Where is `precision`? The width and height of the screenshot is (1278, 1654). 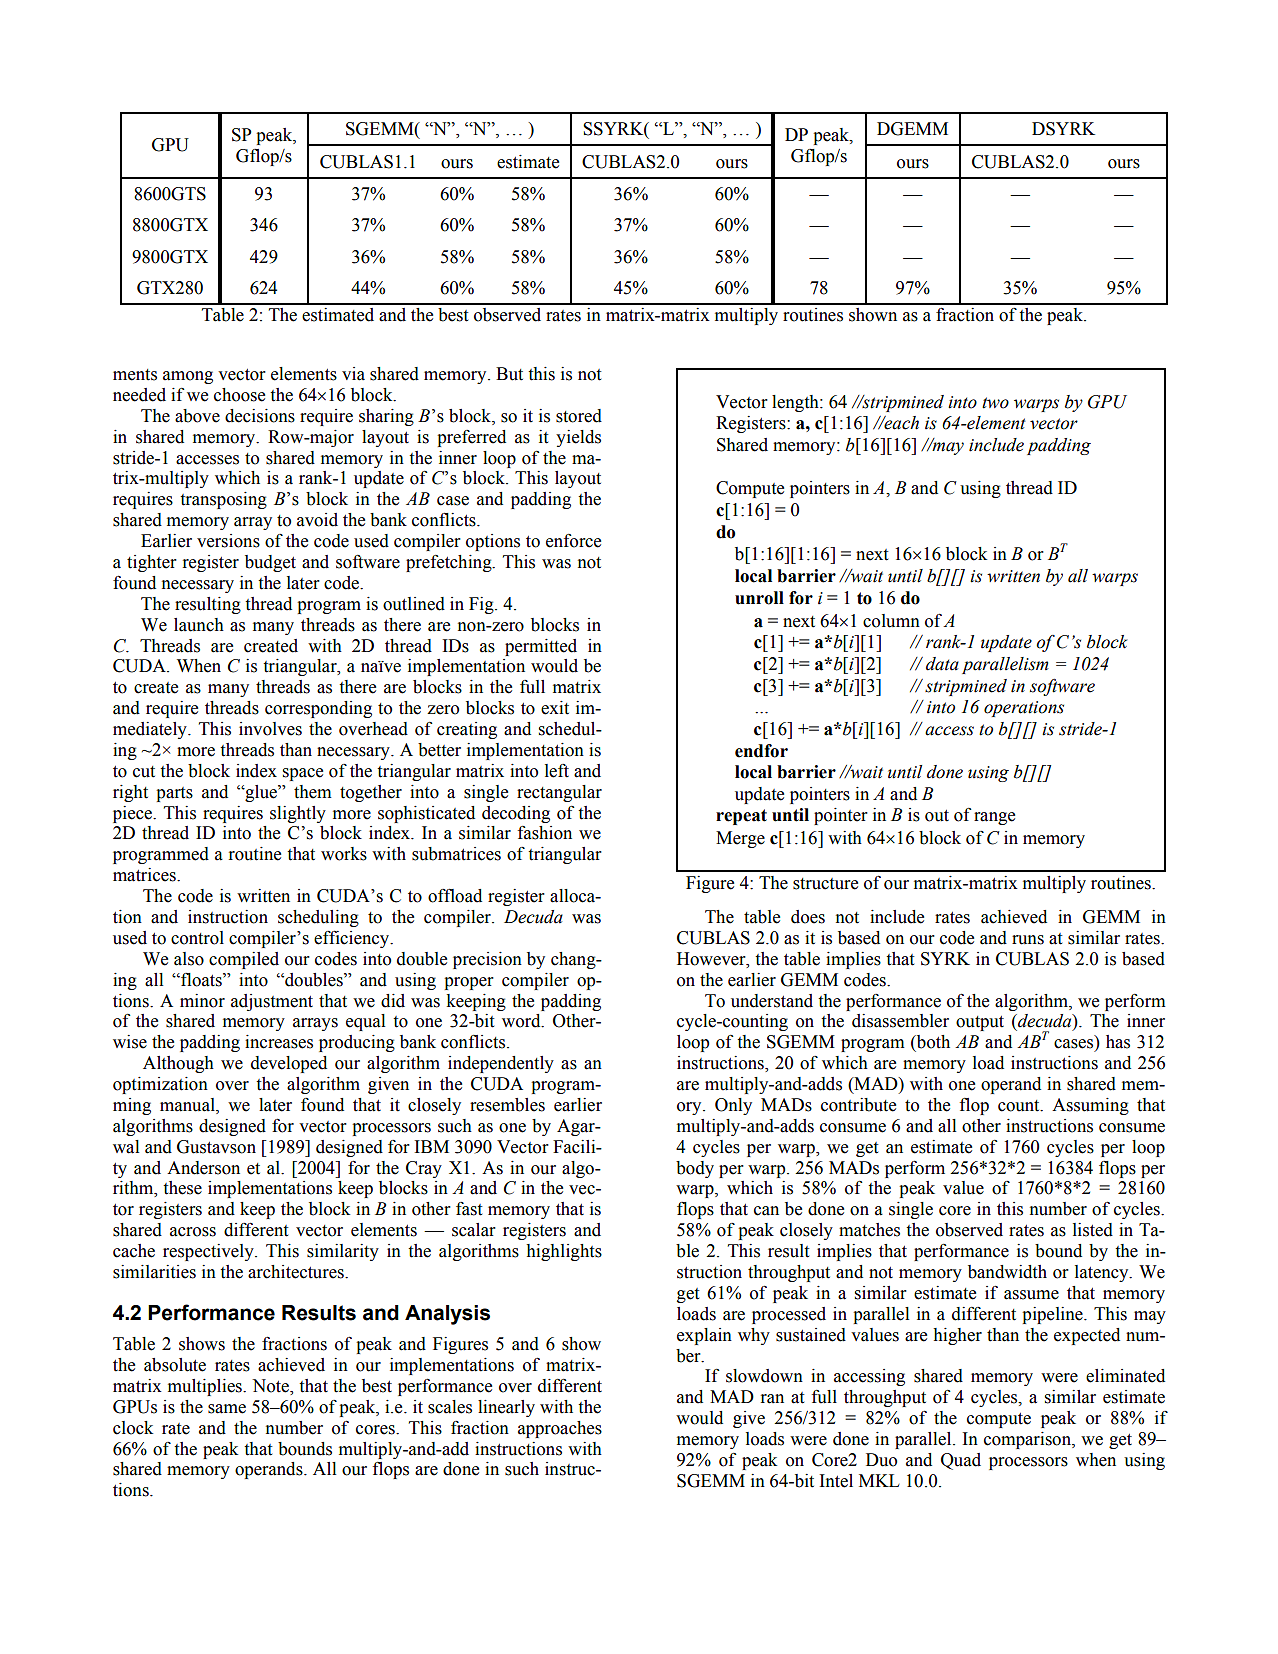 precision is located at coordinates (487, 960).
